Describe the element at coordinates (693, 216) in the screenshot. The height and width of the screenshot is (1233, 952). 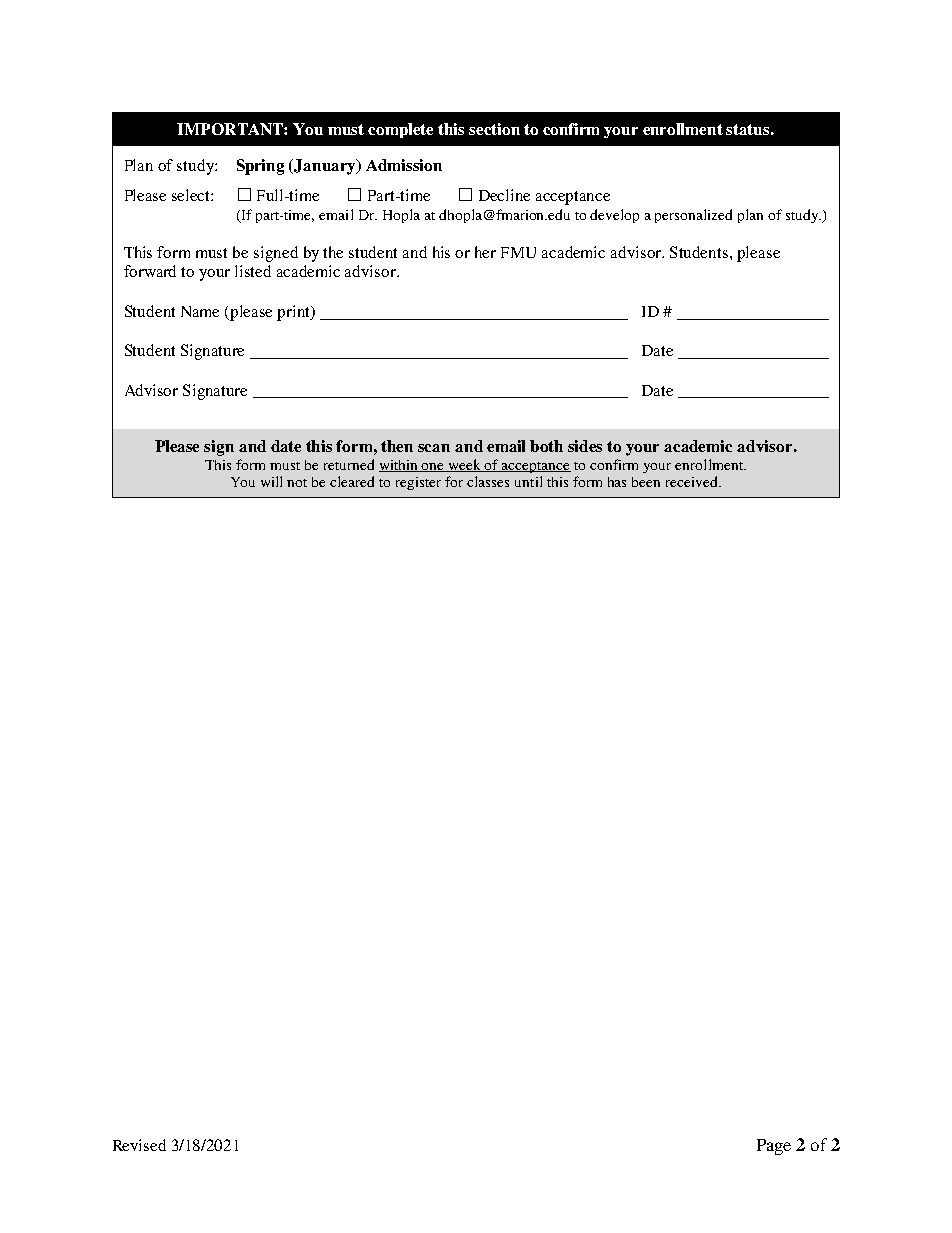
I see `personalized` at that location.
